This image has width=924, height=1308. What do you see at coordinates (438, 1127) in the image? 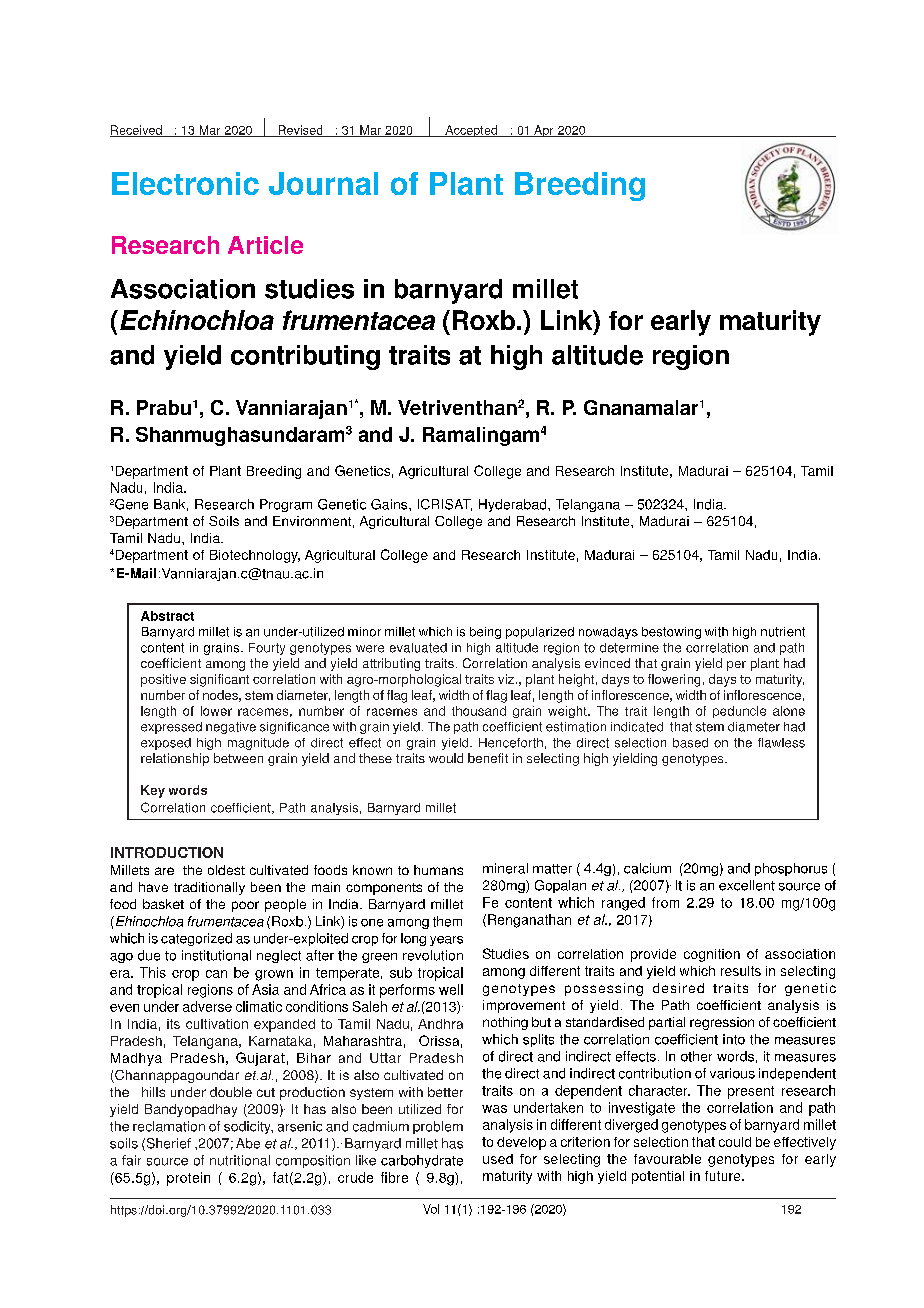
I see `problem` at bounding box center [438, 1127].
